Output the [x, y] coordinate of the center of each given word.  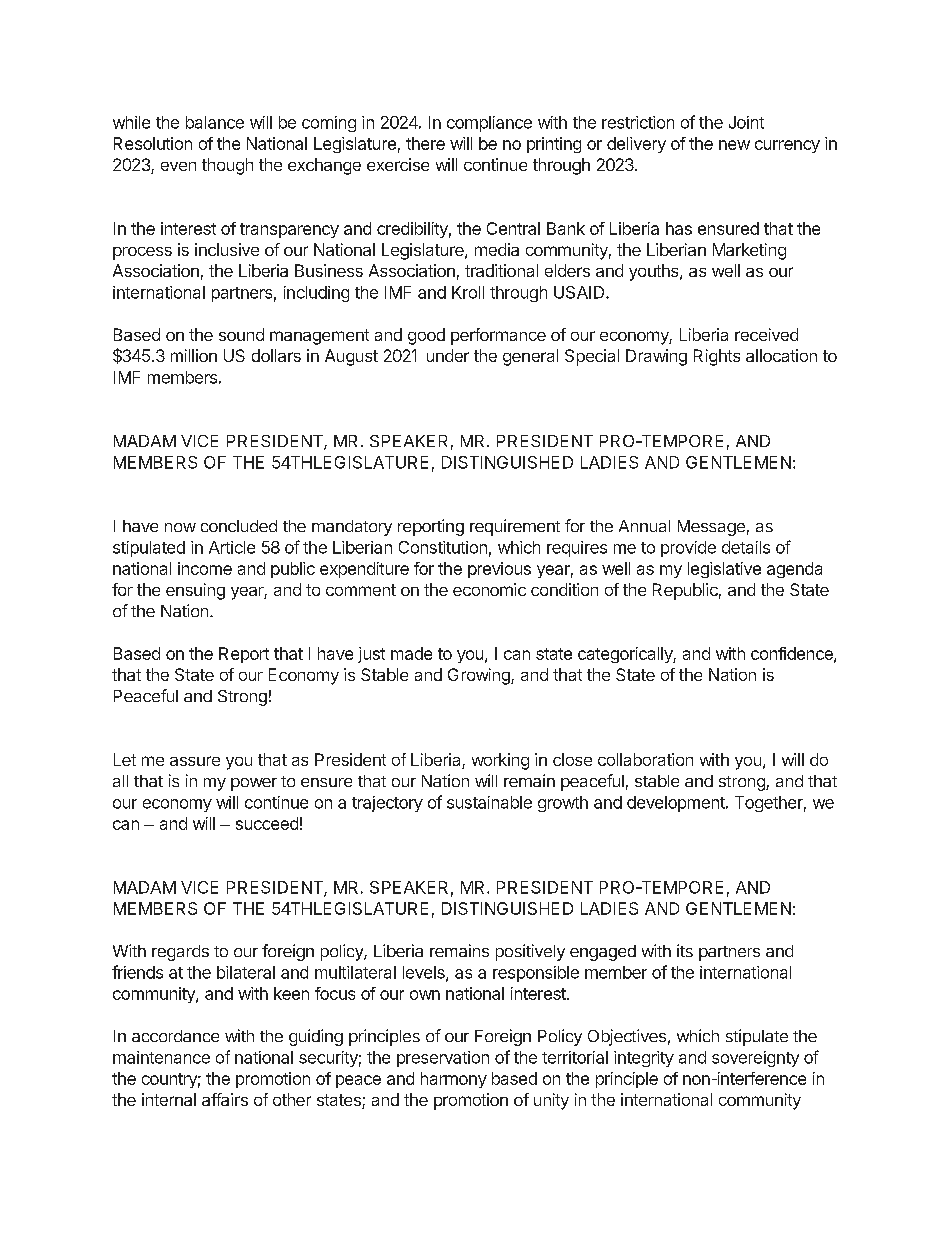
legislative [724, 570]
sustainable [489, 802]
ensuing [195, 591]
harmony [454, 1080]
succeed [267, 823]
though [227, 166]
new [734, 145]
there [425, 143]
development [677, 804]
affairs [225, 1099]
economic [489, 589]
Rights [717, 357]
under [448, 355]
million [194, 355]
